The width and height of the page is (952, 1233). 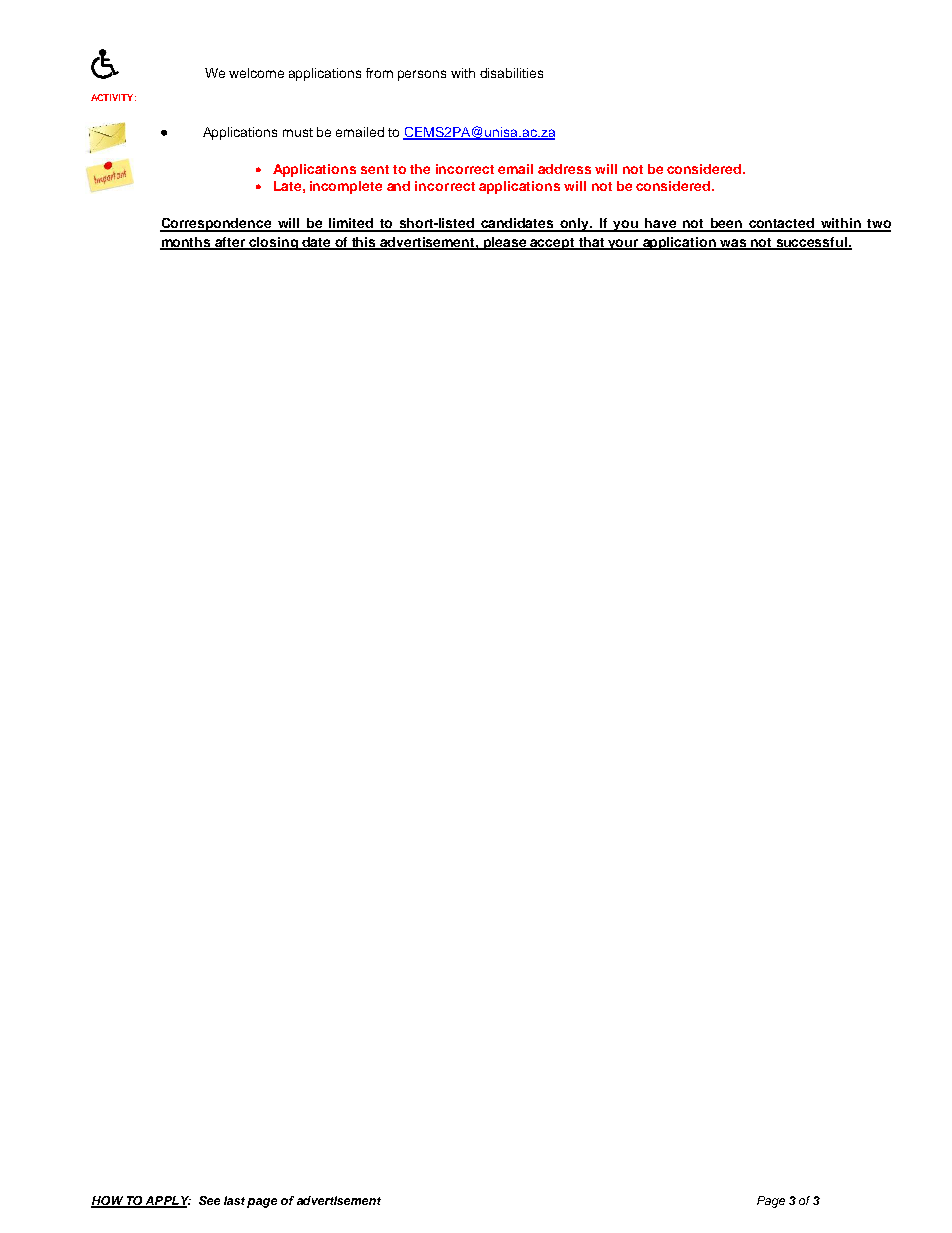 What do you see at coordinates (623, 244) in the page?
I see `your` at bounding box center [623, 244].
